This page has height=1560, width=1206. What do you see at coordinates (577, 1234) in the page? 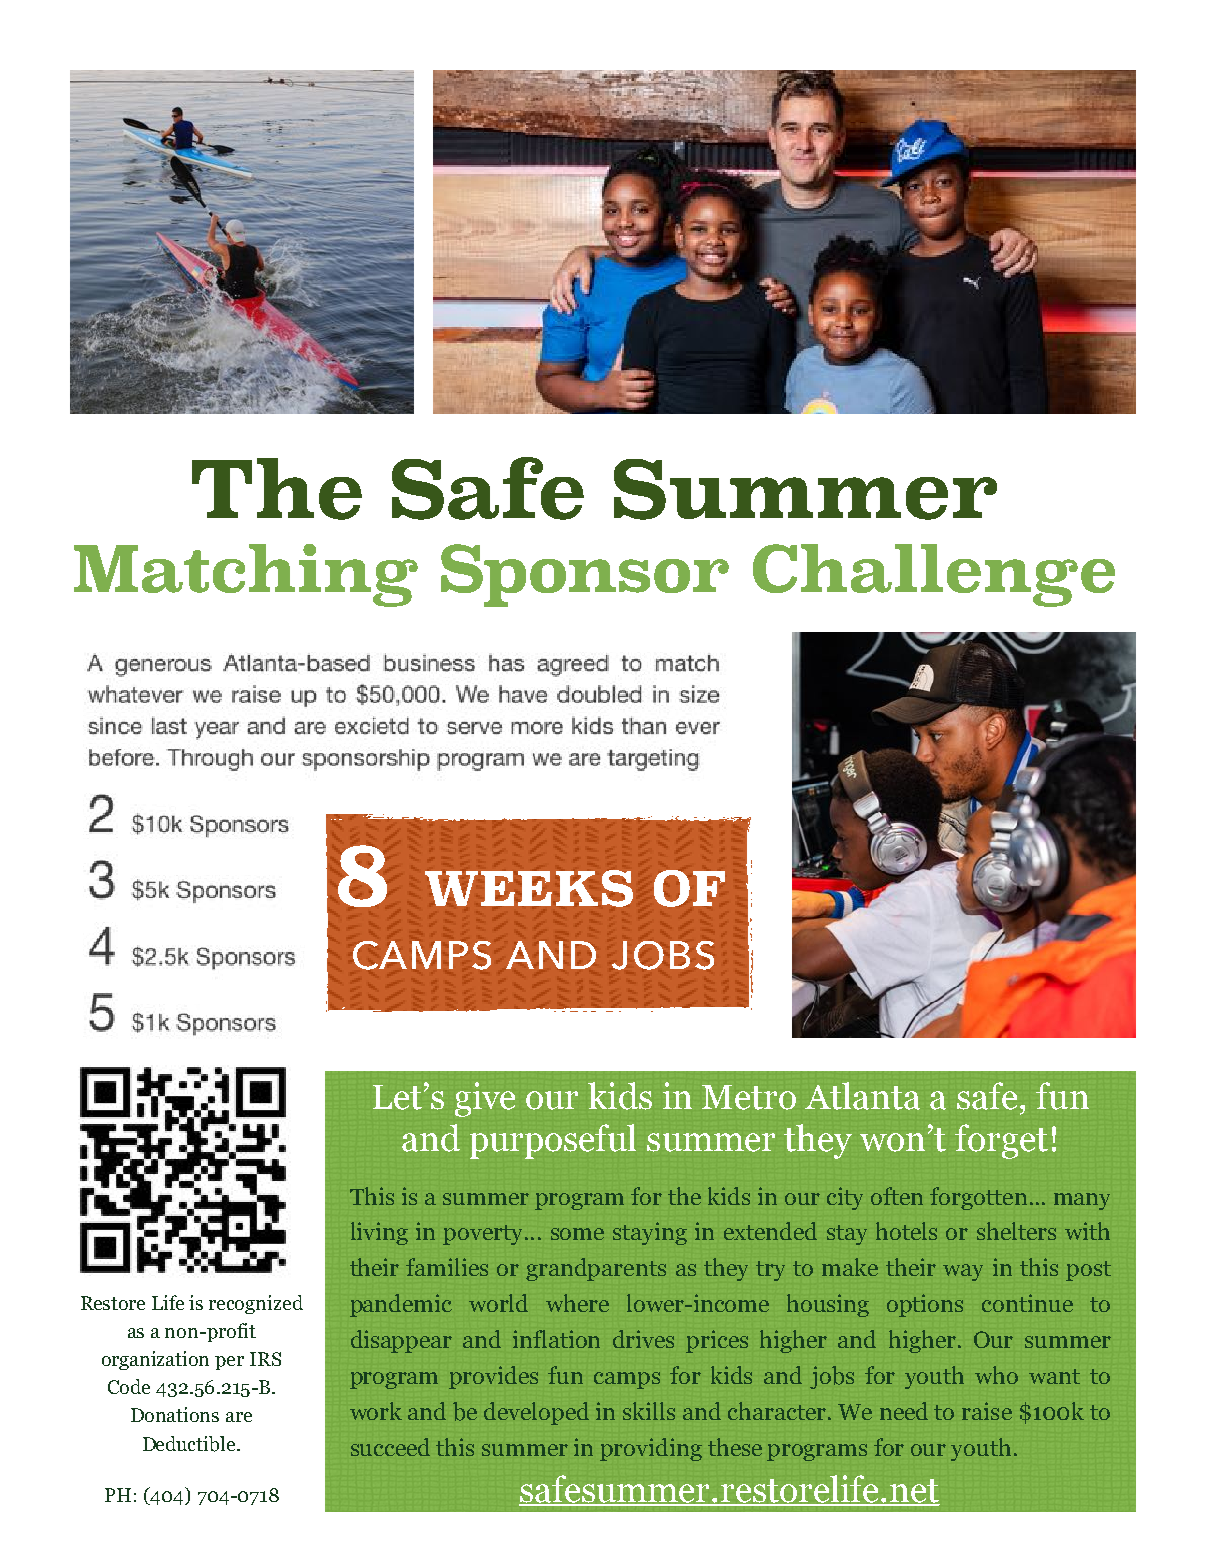
I see `some` at bounding box center [577, 1234].
